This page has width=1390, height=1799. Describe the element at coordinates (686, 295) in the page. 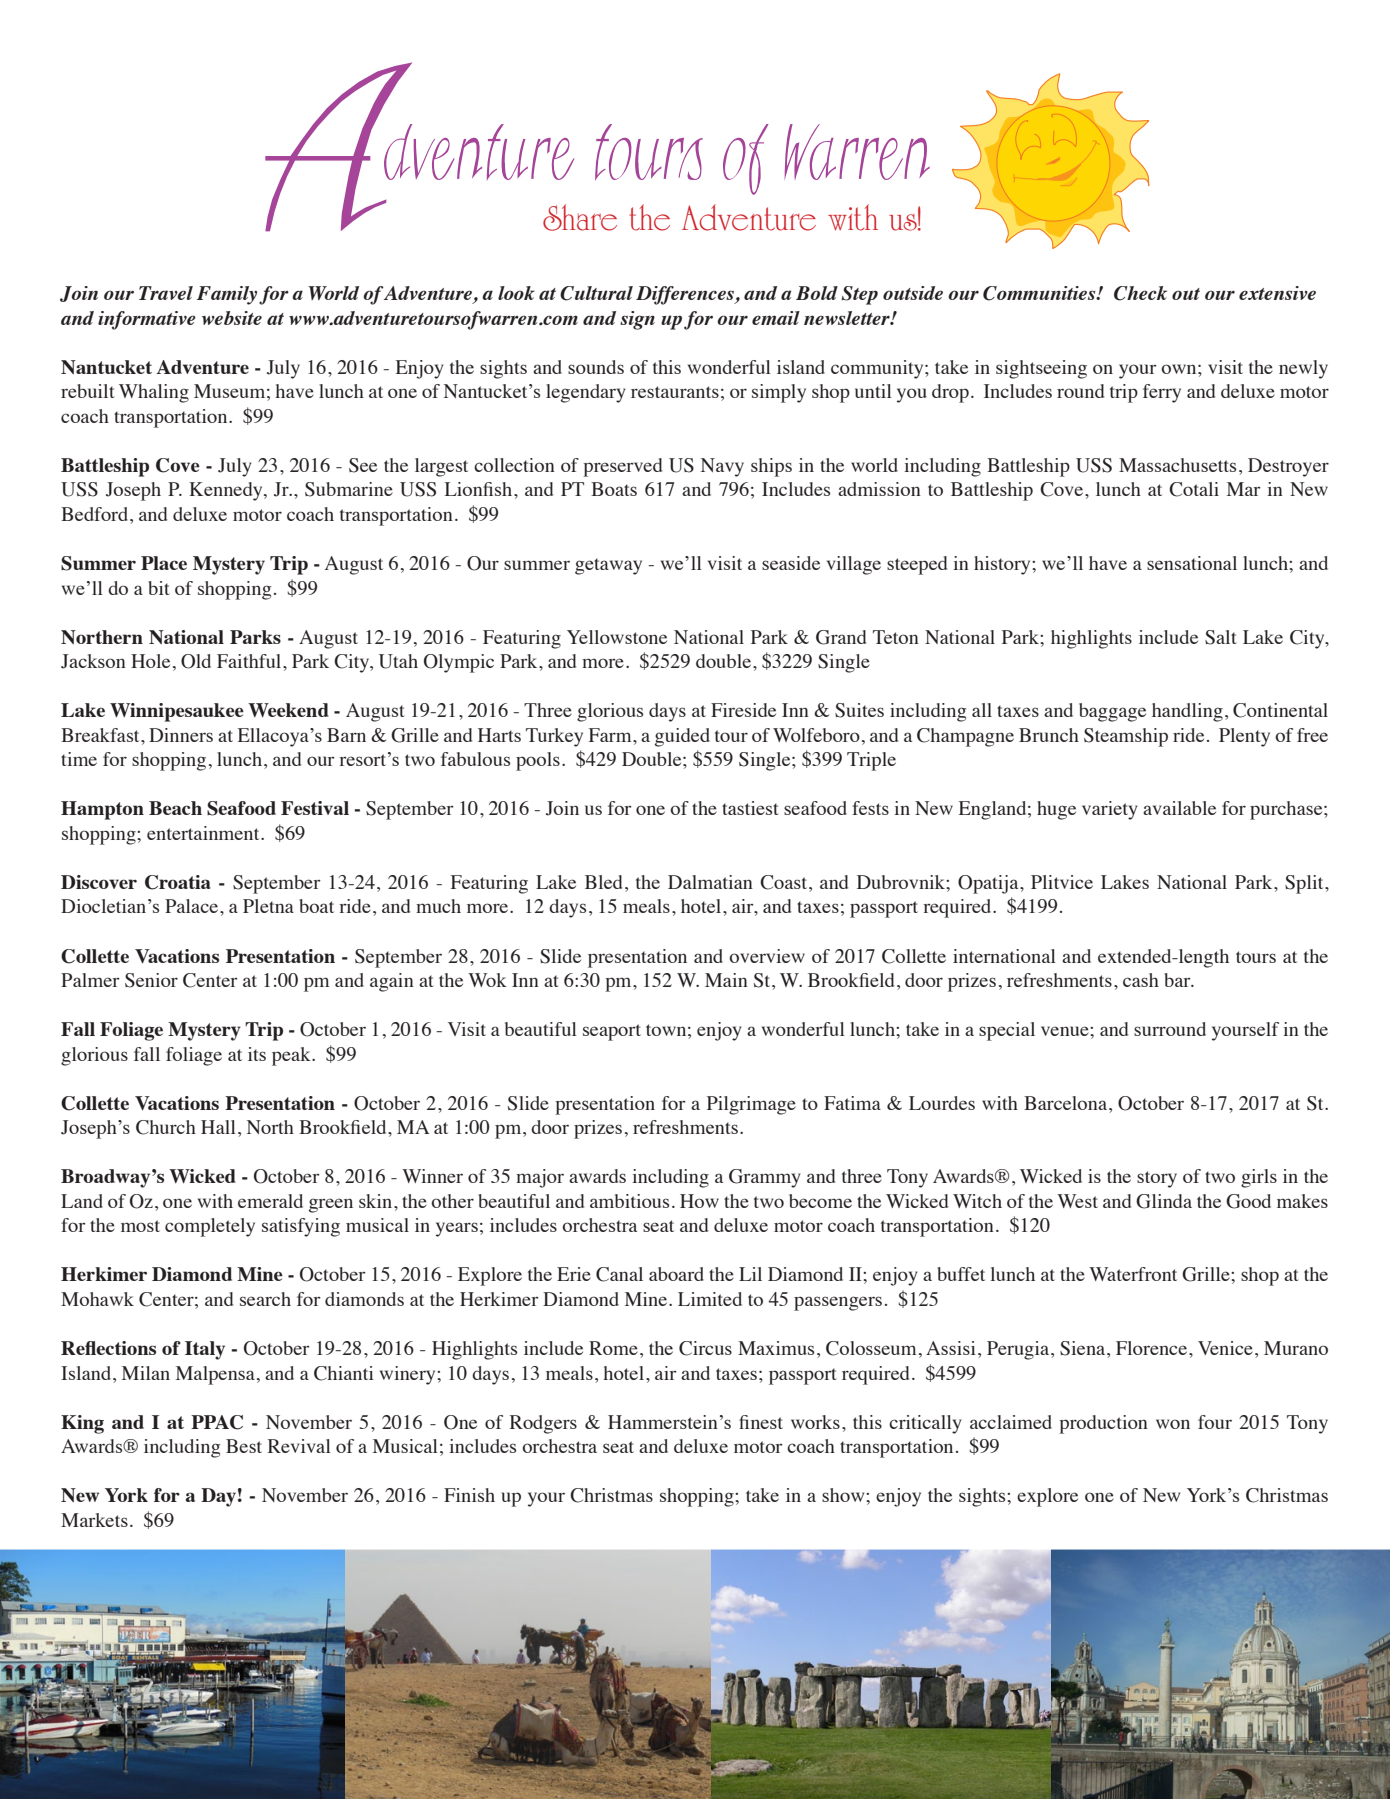

I see `Differences` at that location.
